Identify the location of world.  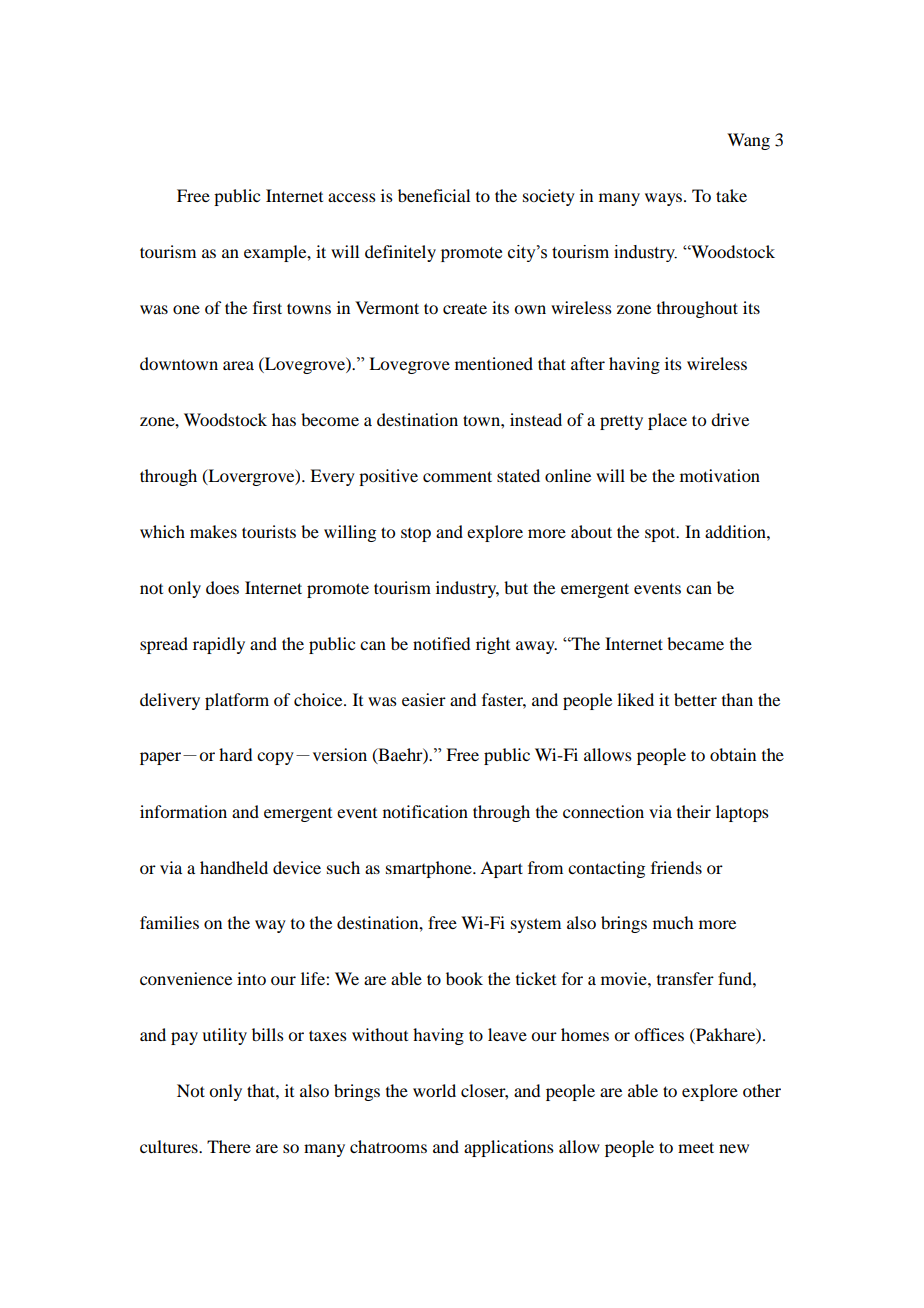
(434, 1090).
